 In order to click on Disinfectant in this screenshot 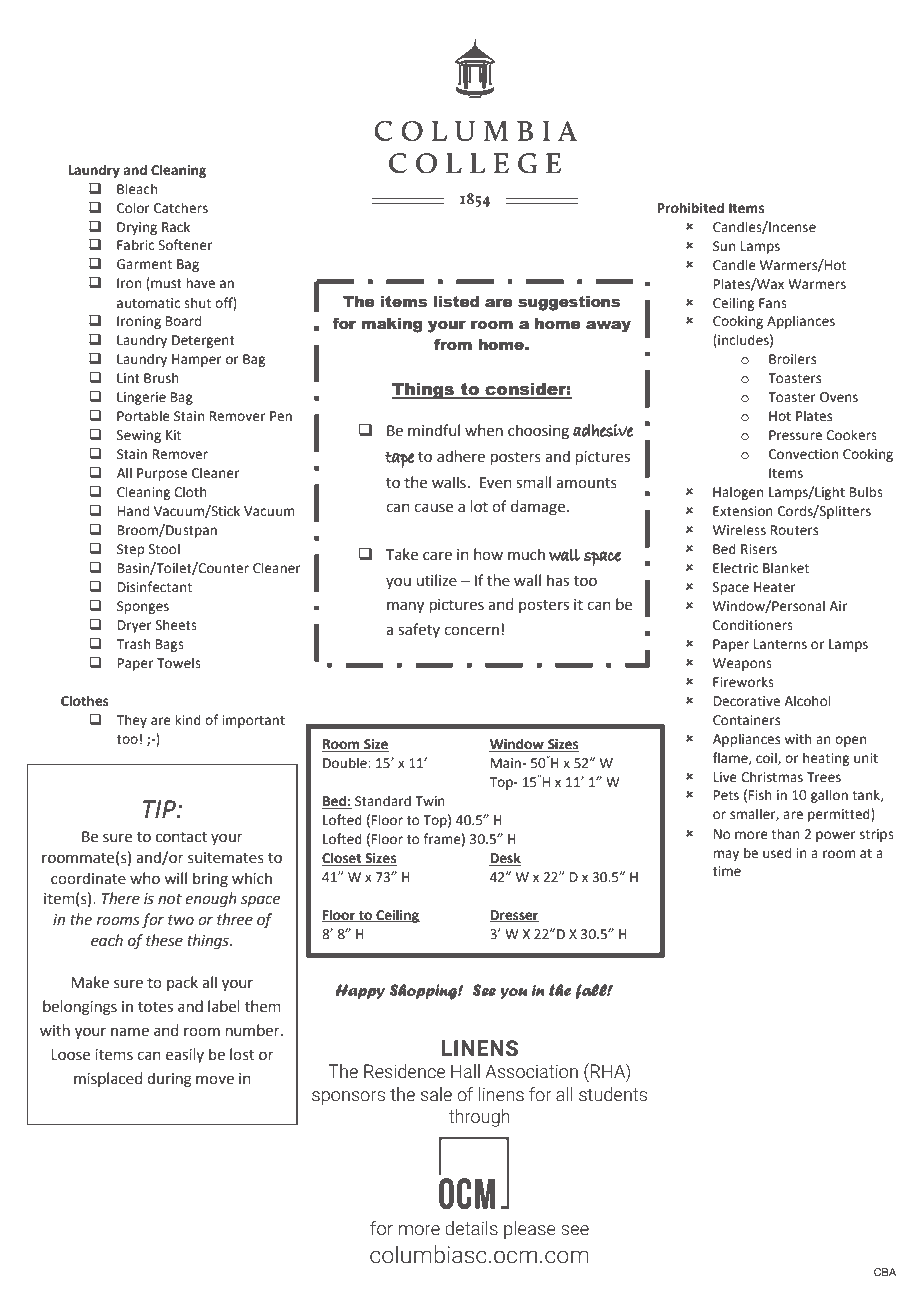, I will do `click(155, 587)`.
